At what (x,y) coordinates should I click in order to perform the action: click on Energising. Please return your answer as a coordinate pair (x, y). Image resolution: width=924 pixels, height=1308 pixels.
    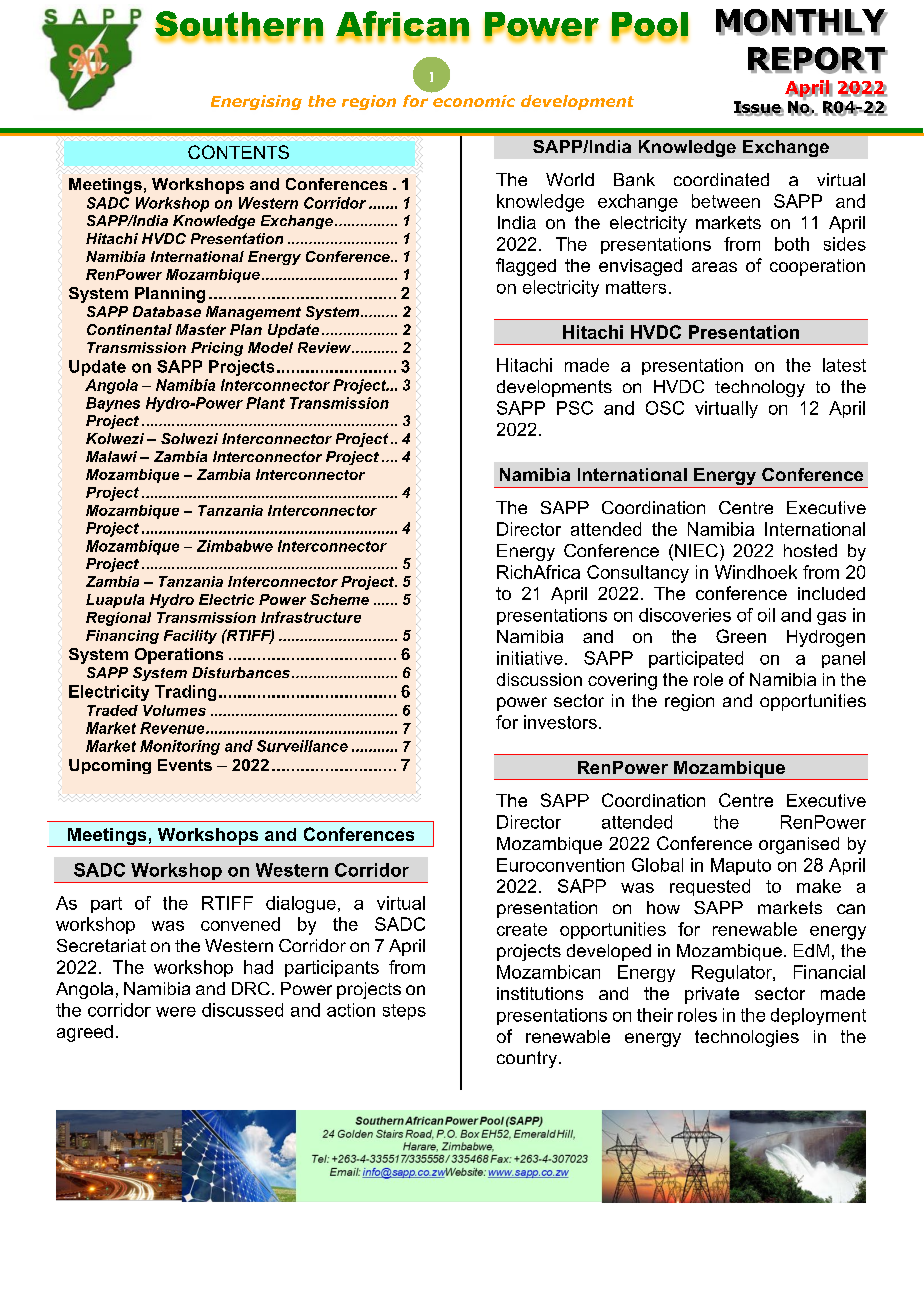
    Looking at the image, I should click on (256, 102).
